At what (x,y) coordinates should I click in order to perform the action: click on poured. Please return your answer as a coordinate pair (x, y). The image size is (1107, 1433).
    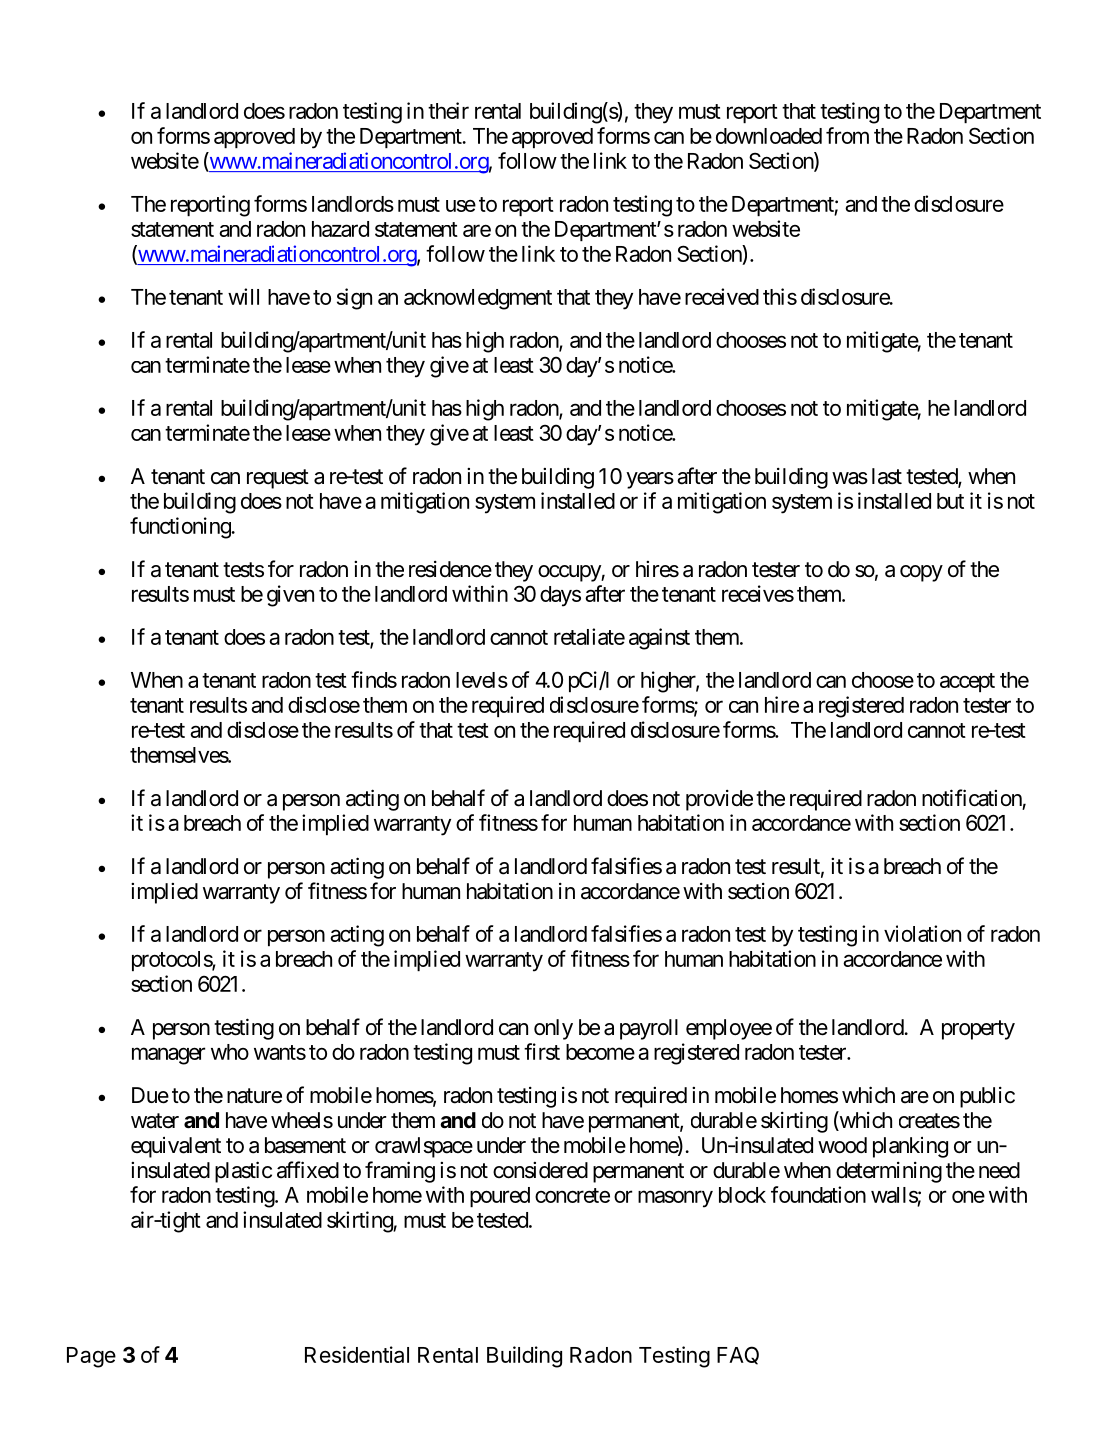
    Looking at the image, I should click on (500, 1197).
